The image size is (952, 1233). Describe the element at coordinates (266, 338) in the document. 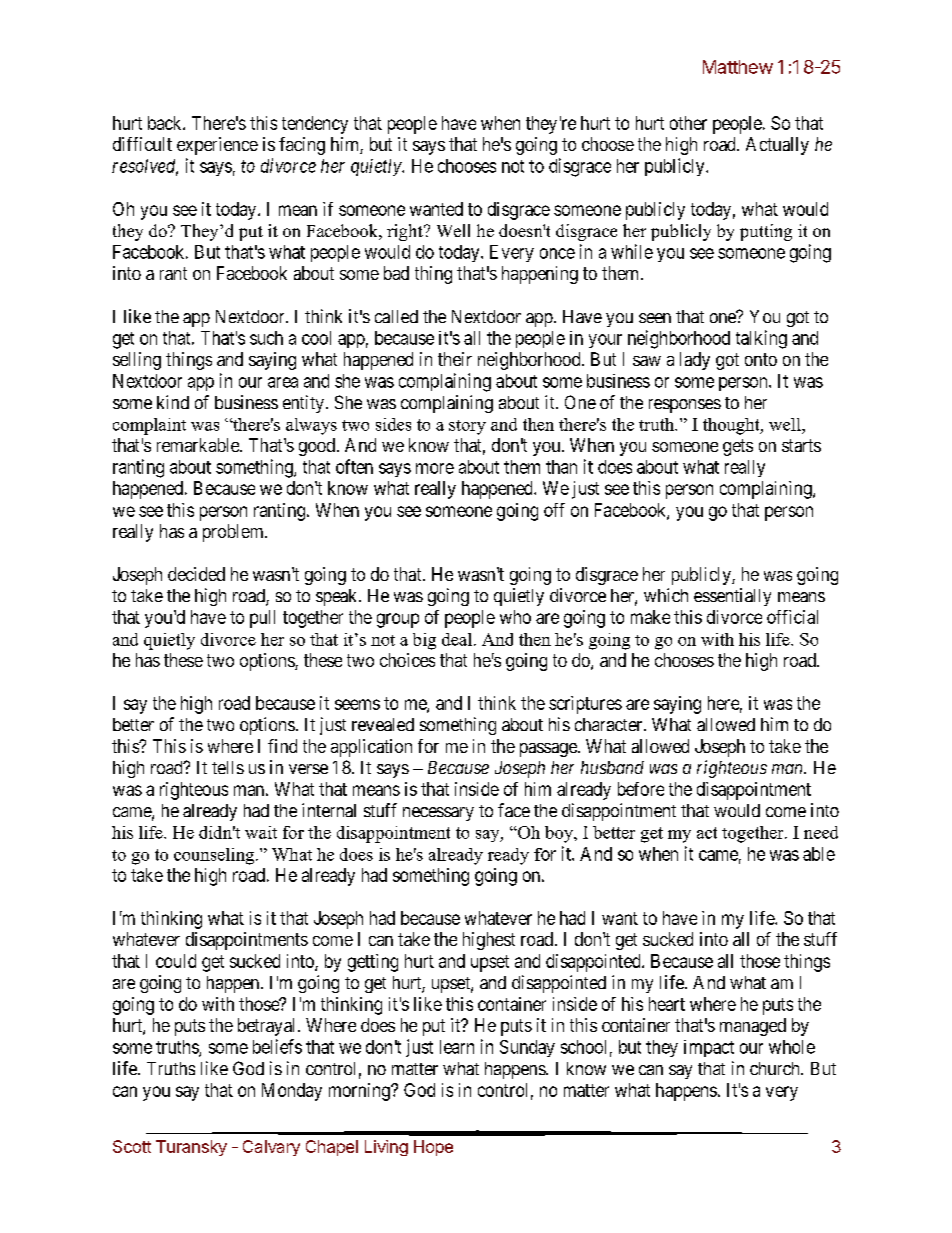

I see `such` at that location.
